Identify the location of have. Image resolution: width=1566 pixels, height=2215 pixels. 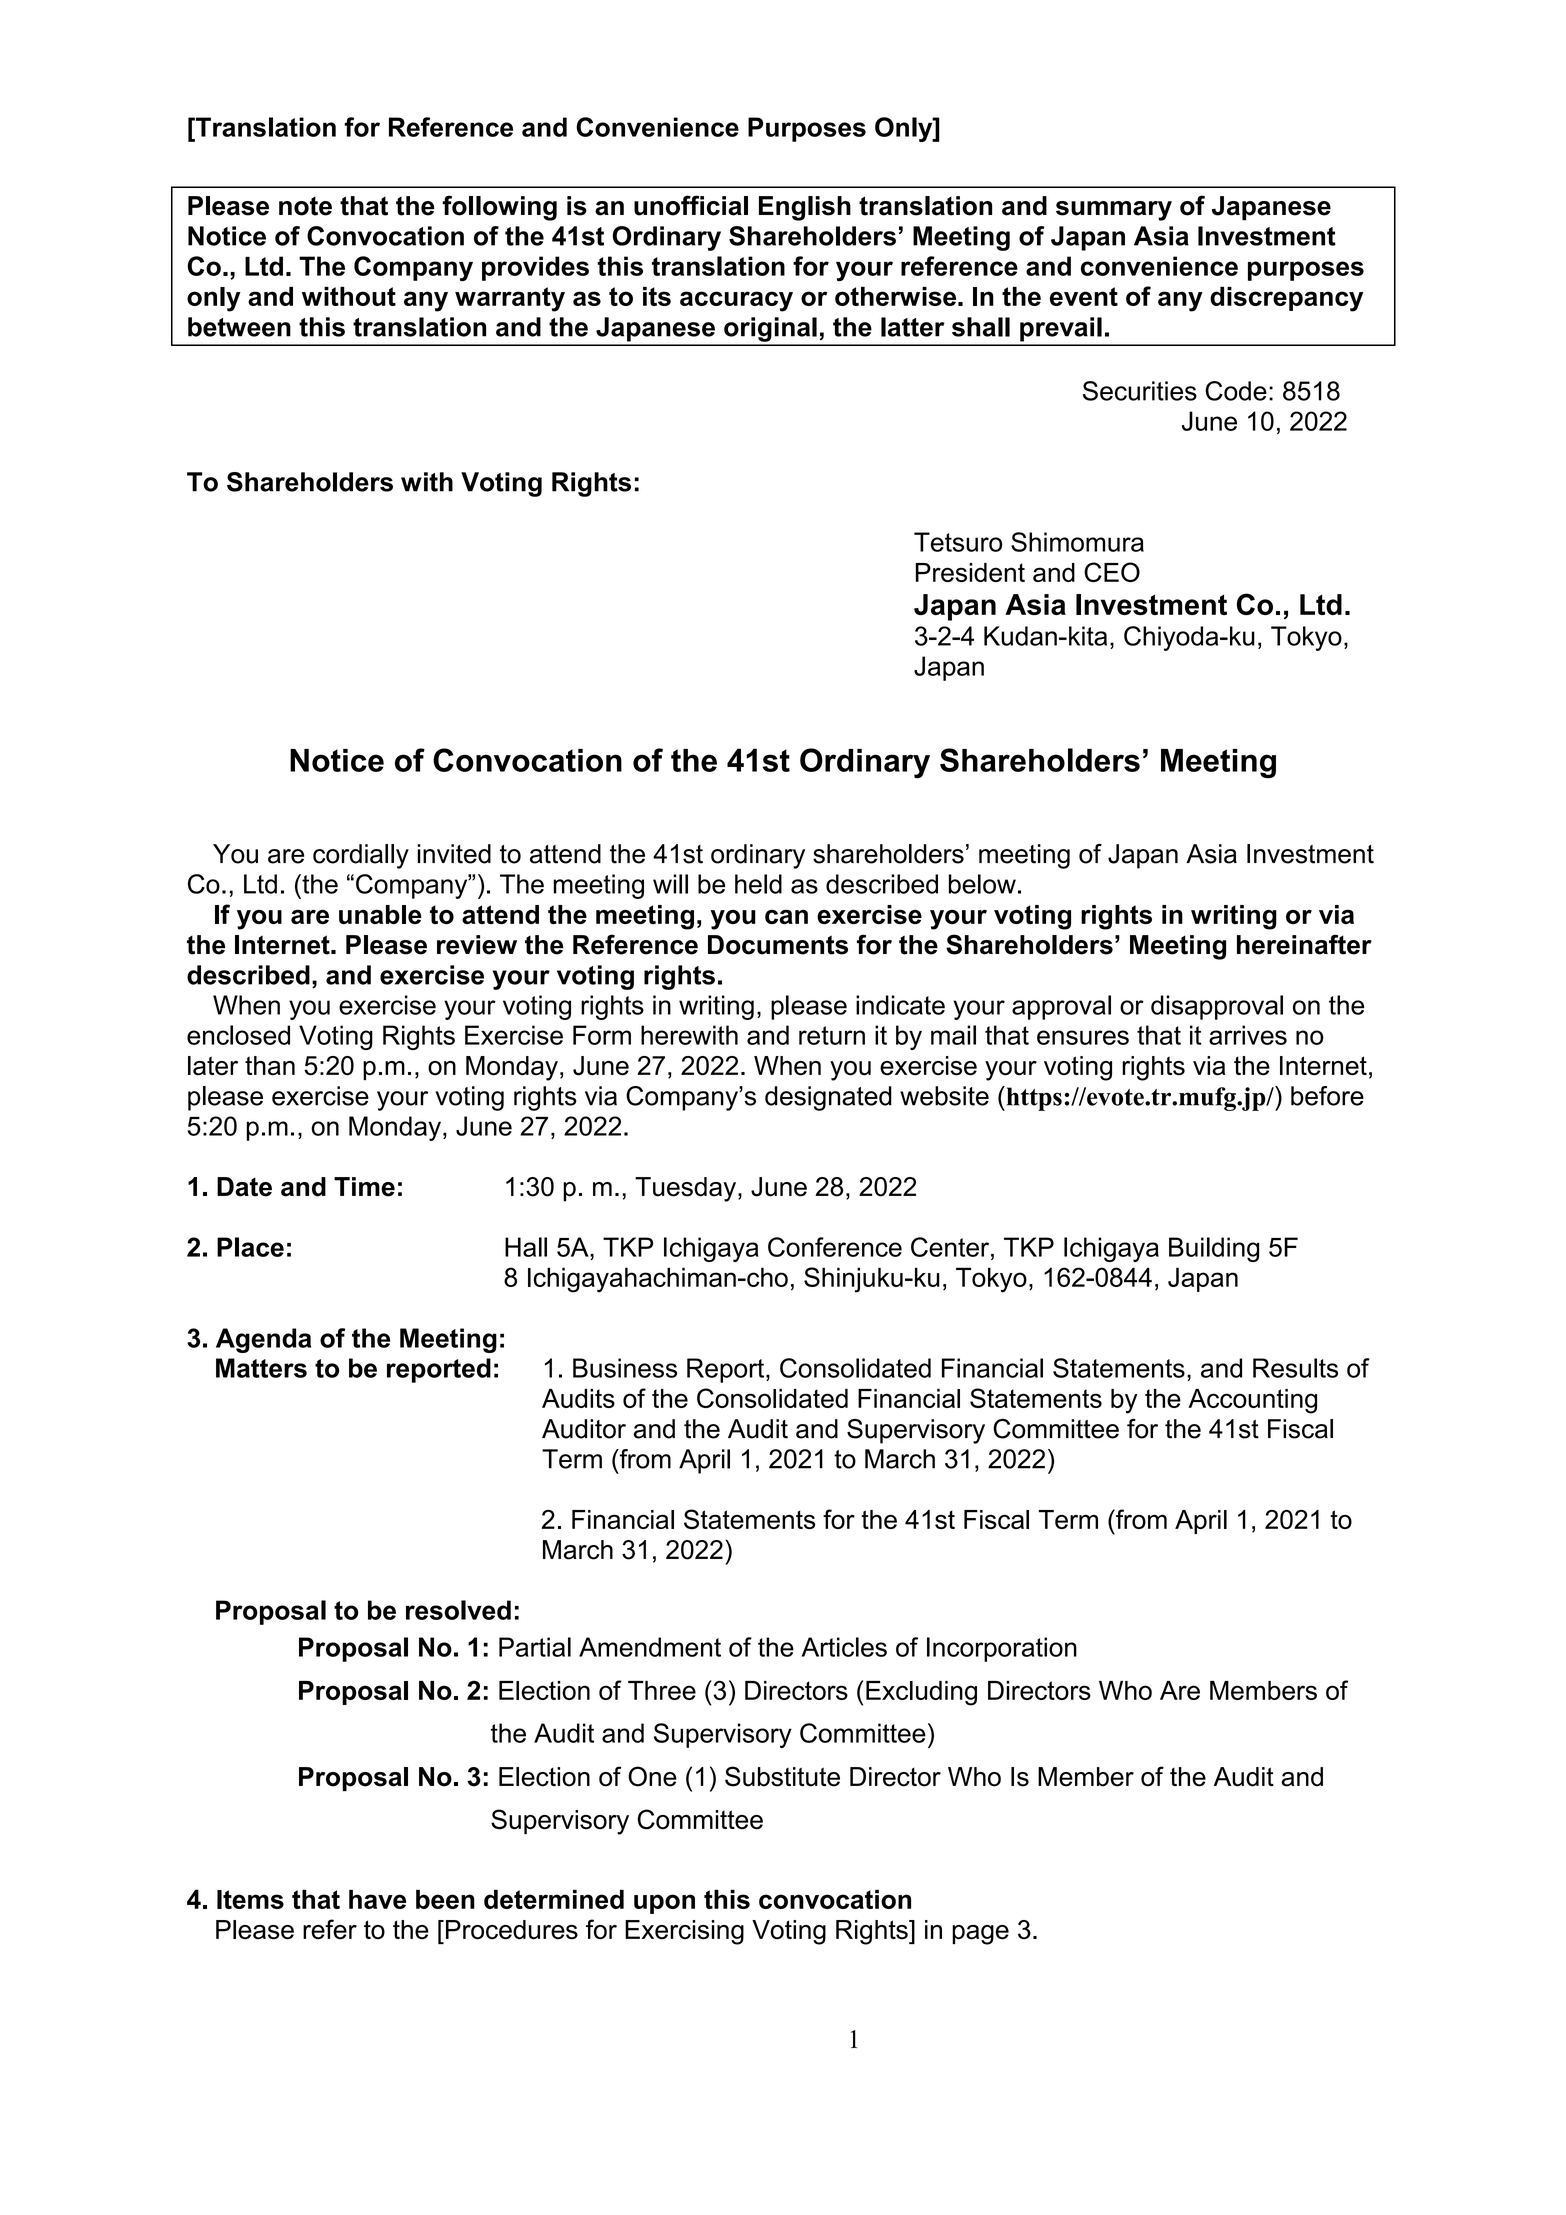
(377, 1899).
